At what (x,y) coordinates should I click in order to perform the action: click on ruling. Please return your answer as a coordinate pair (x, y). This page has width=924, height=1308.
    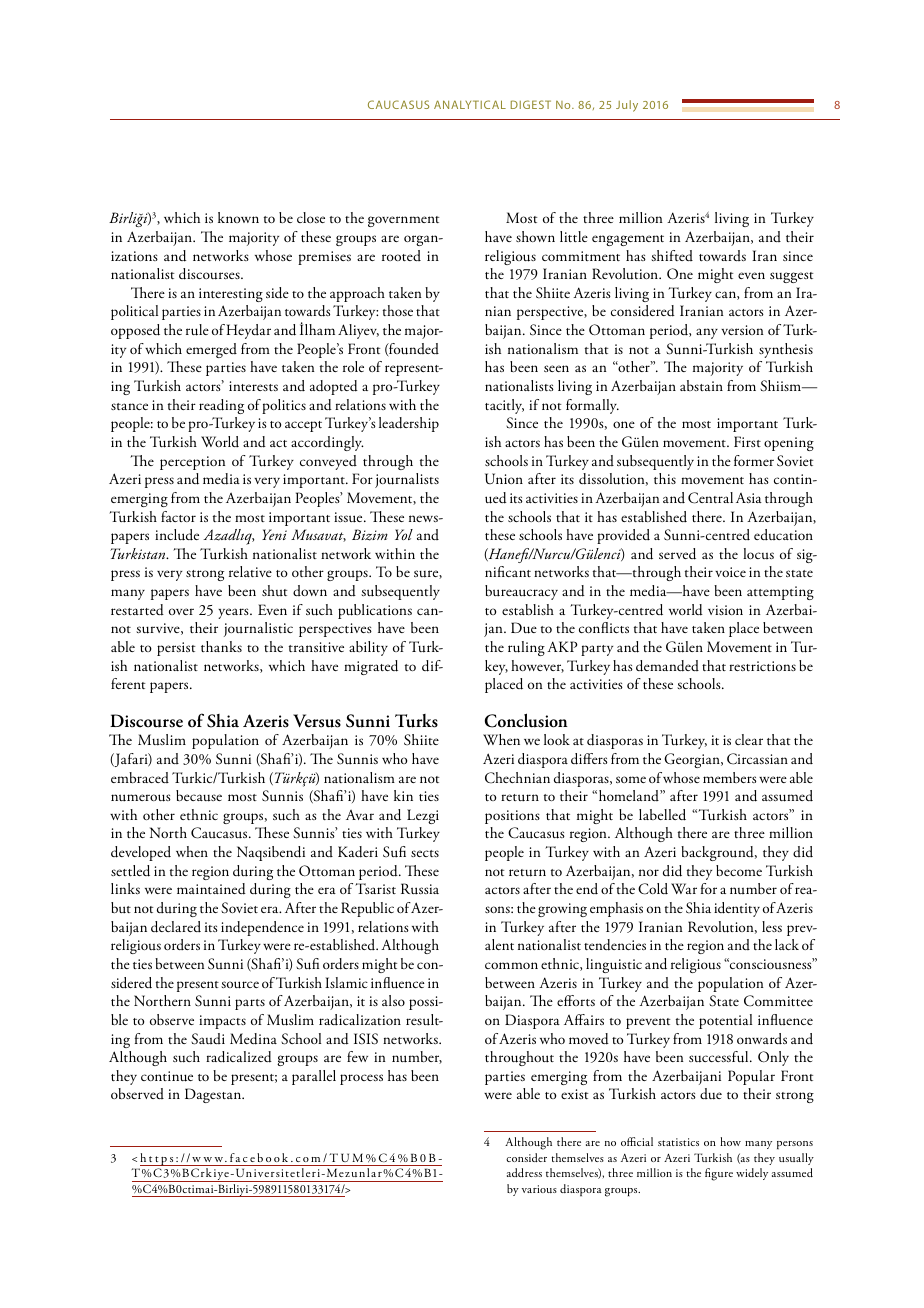
    Looking at the image, I should click on (526, 648).
